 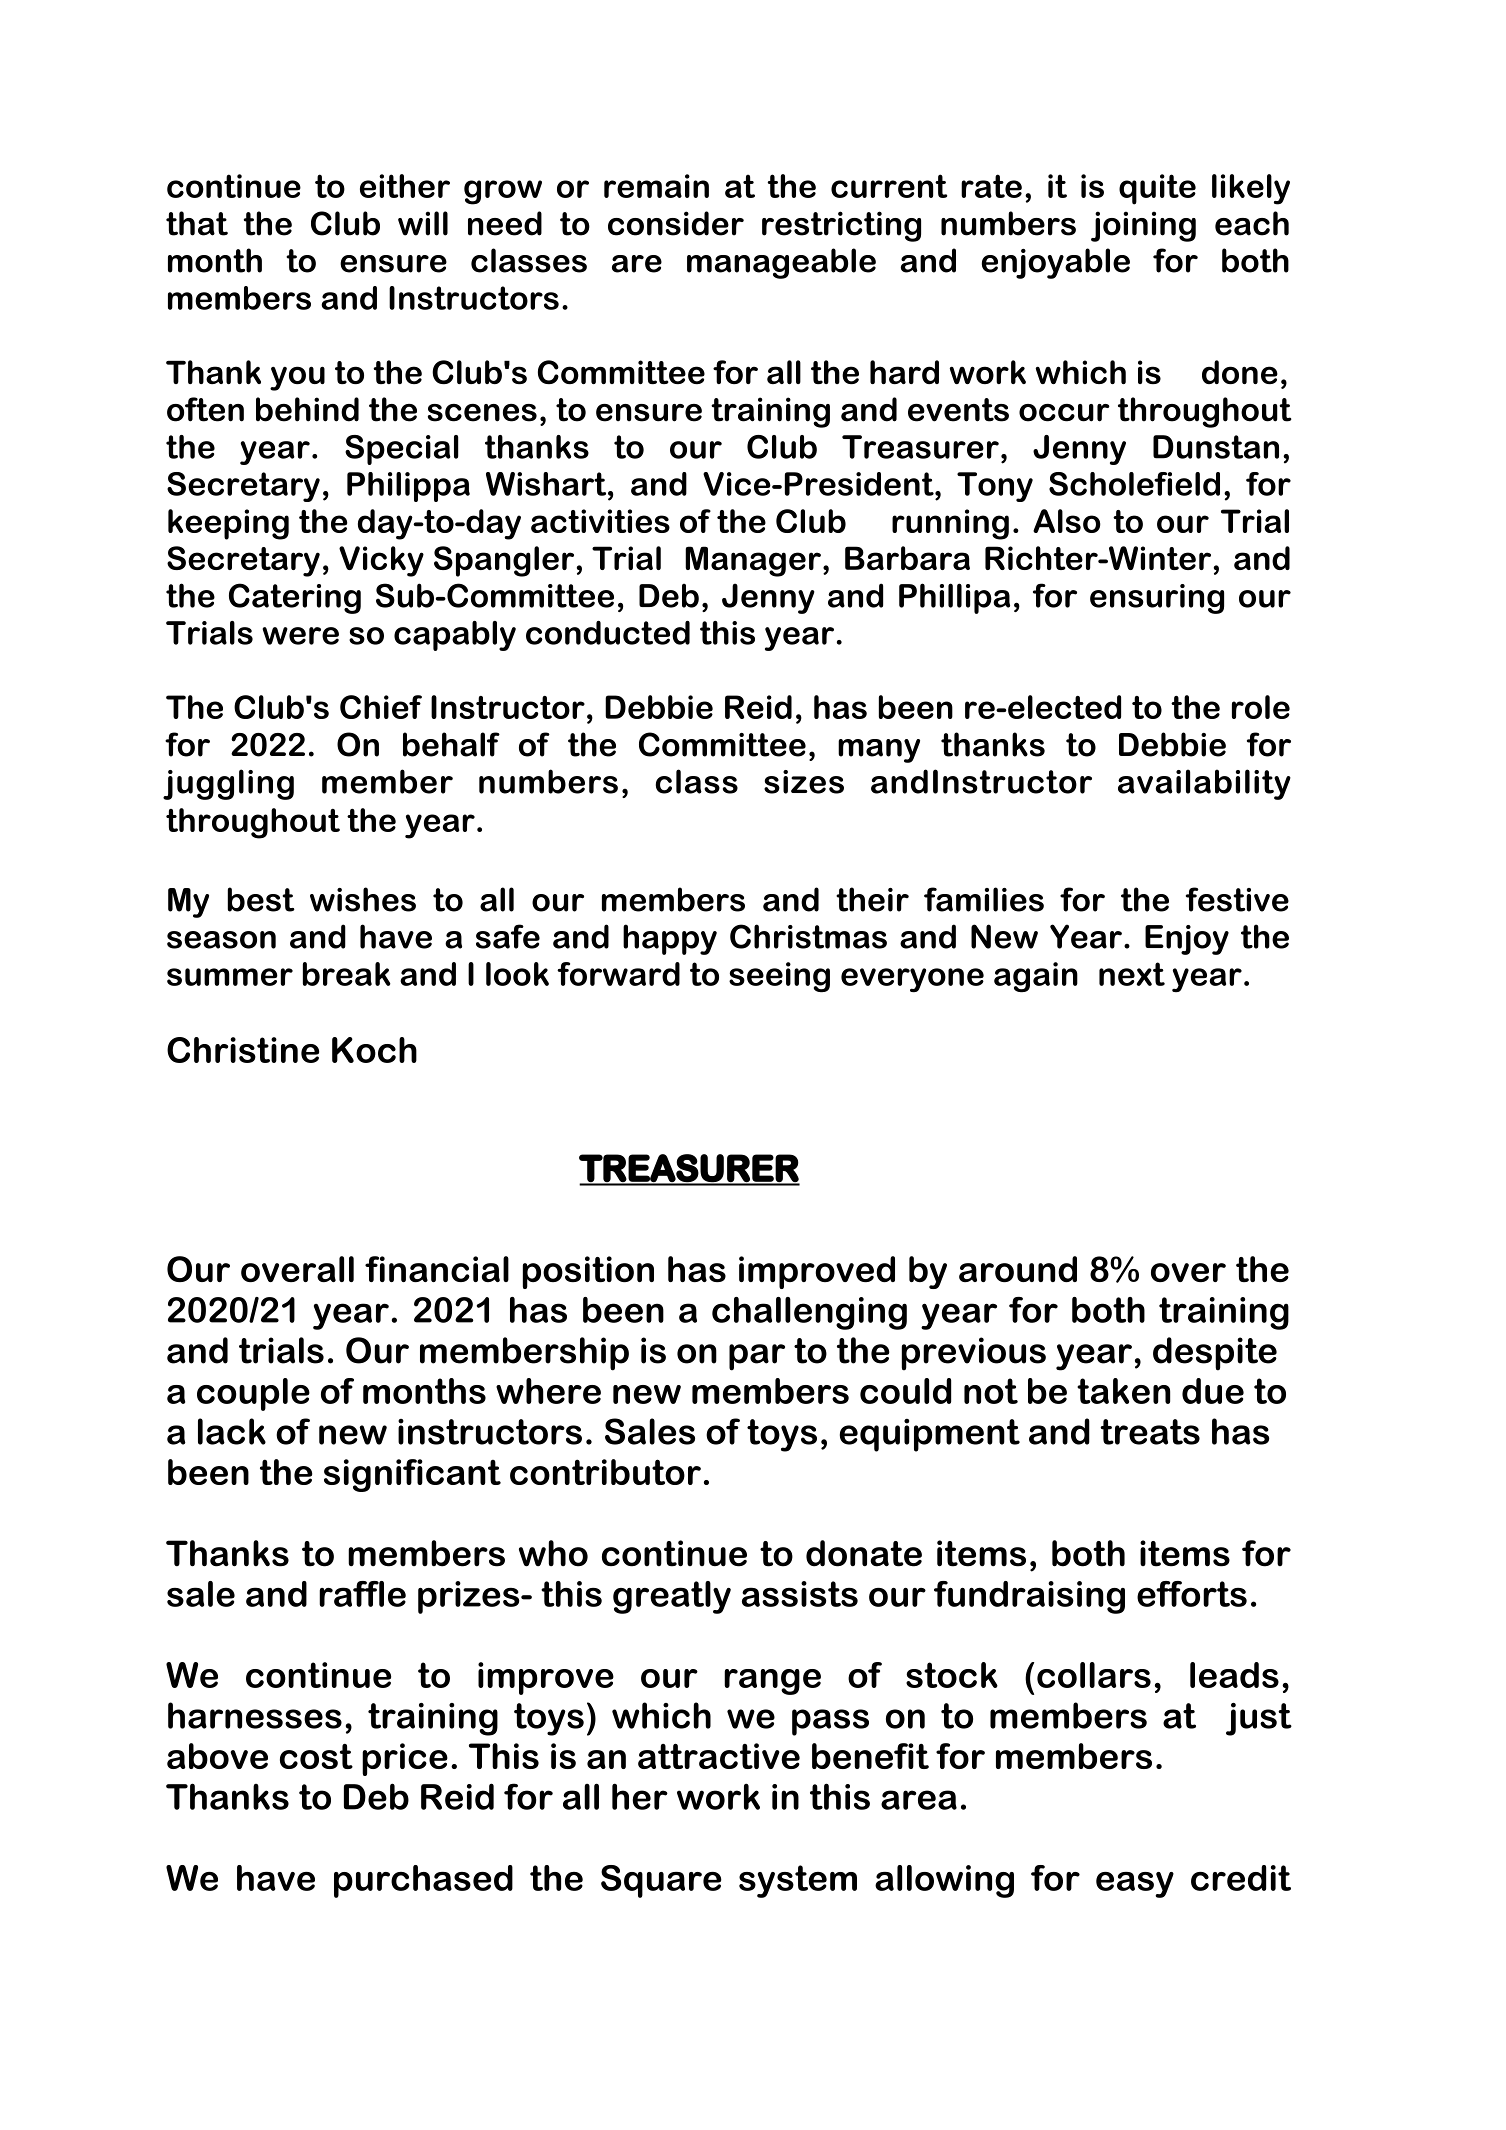 What do you see at coordinates (316, 1756) in the screenshot?
I see `cost` at bounding box center [316, 1756].
